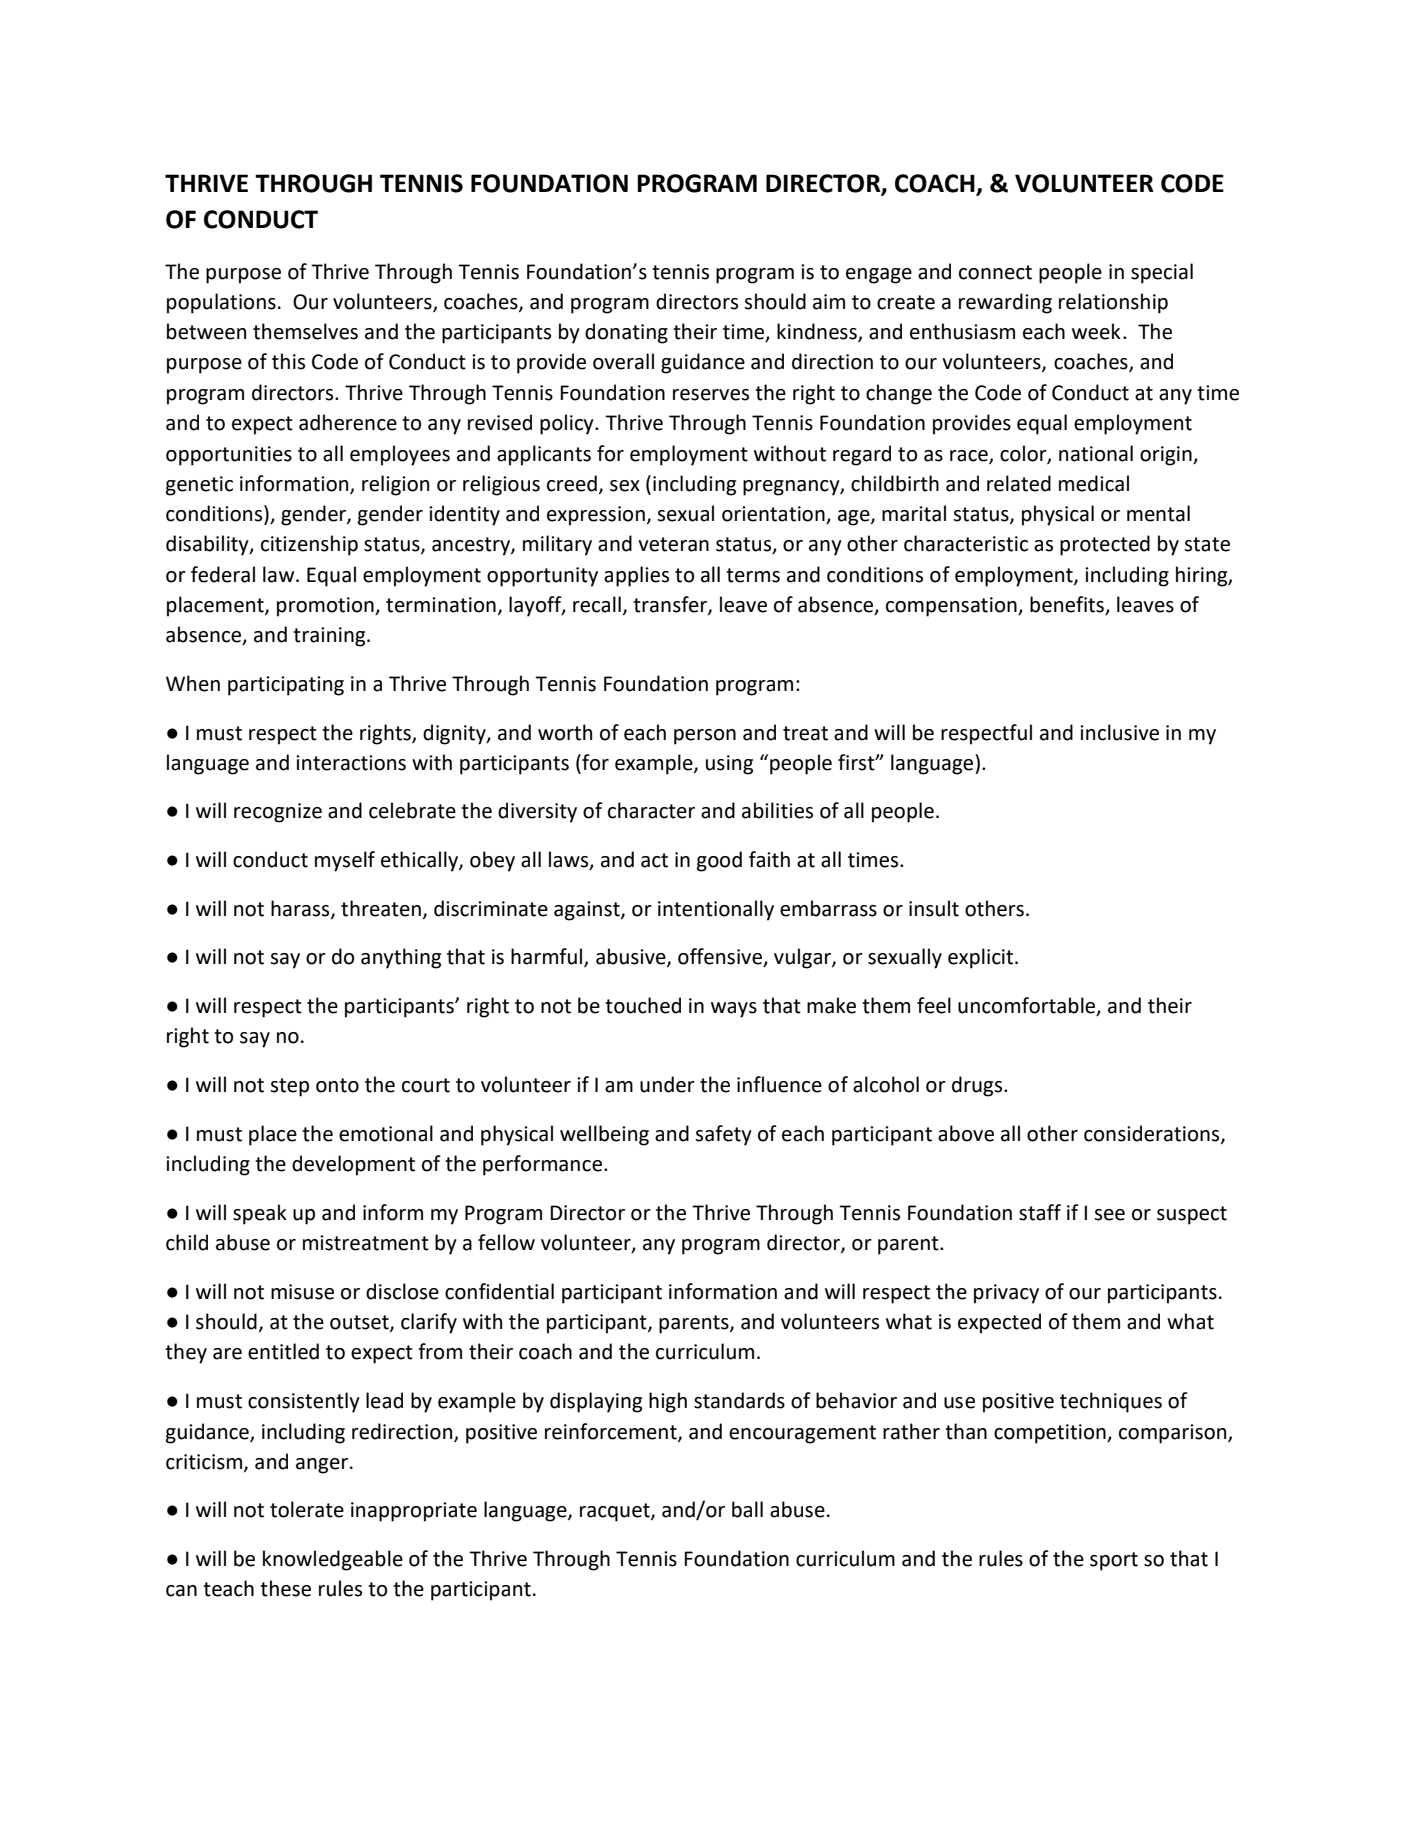 This document has height=1821, width=1407. Describe the element at coordinates (1113, 303) in the document. I see `relationship` at that location.
